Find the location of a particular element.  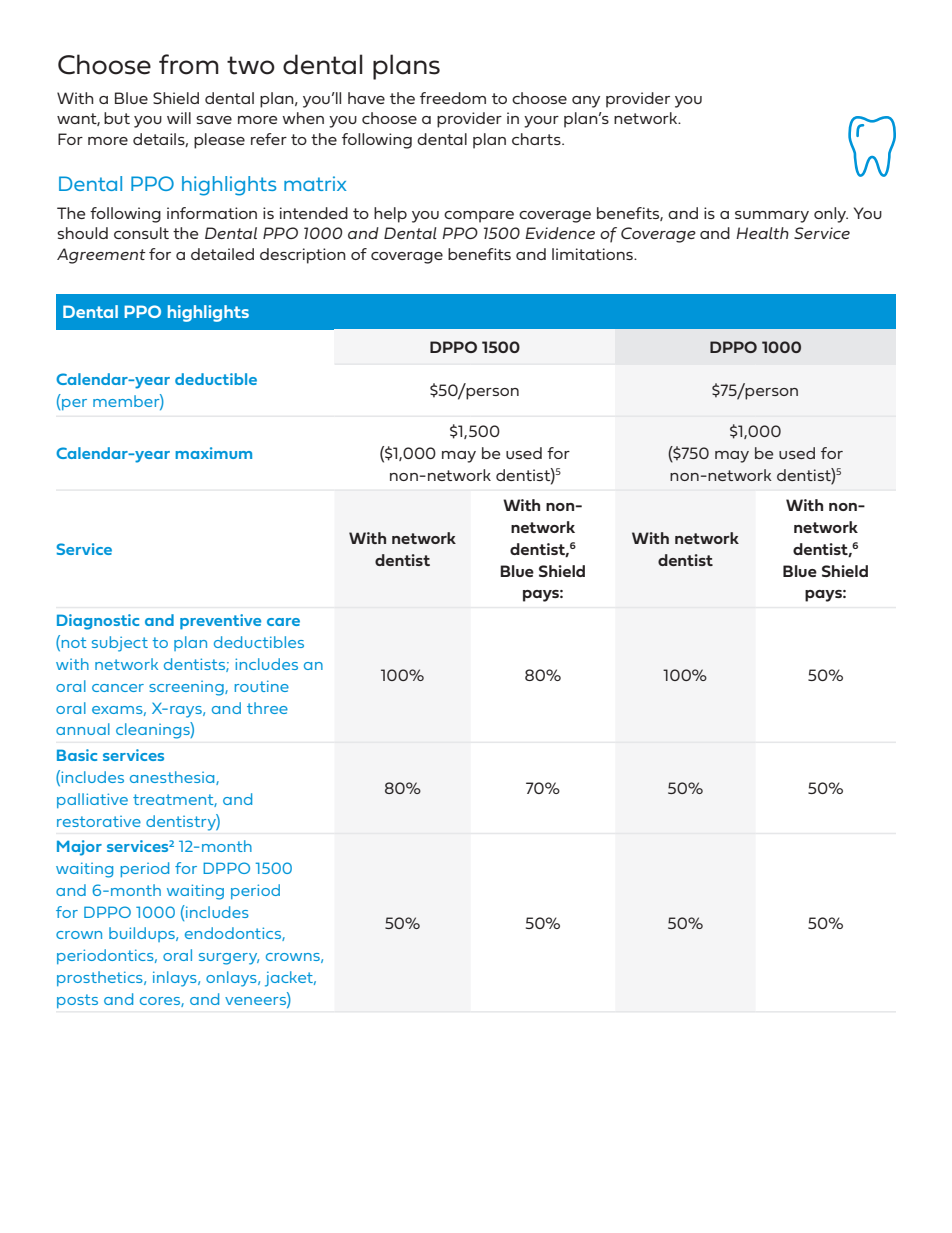

care is located at coordinates (283, 622).
